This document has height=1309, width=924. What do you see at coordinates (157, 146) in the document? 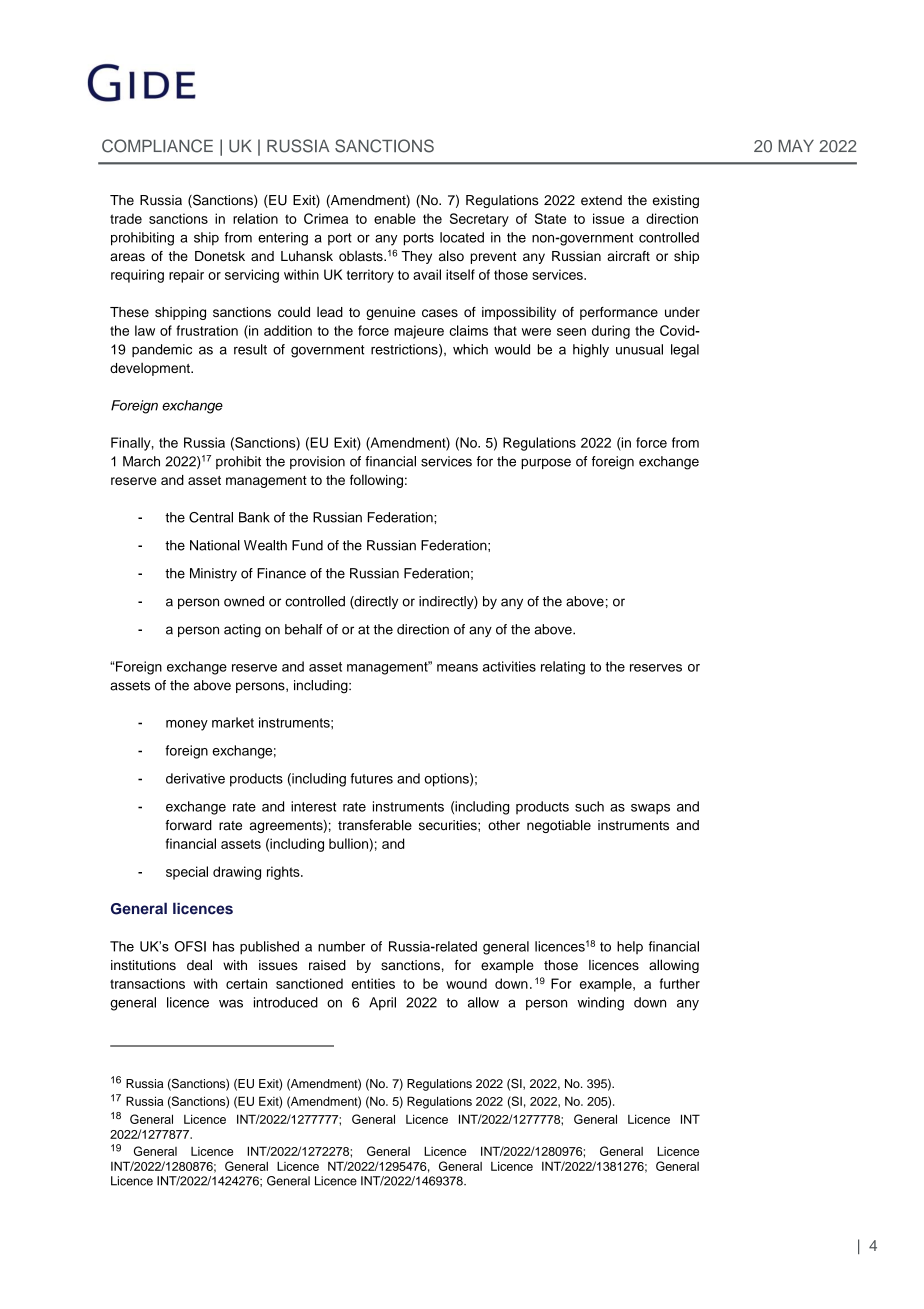
I see `COMPLIANCE` at bounding box center [157, 146].
